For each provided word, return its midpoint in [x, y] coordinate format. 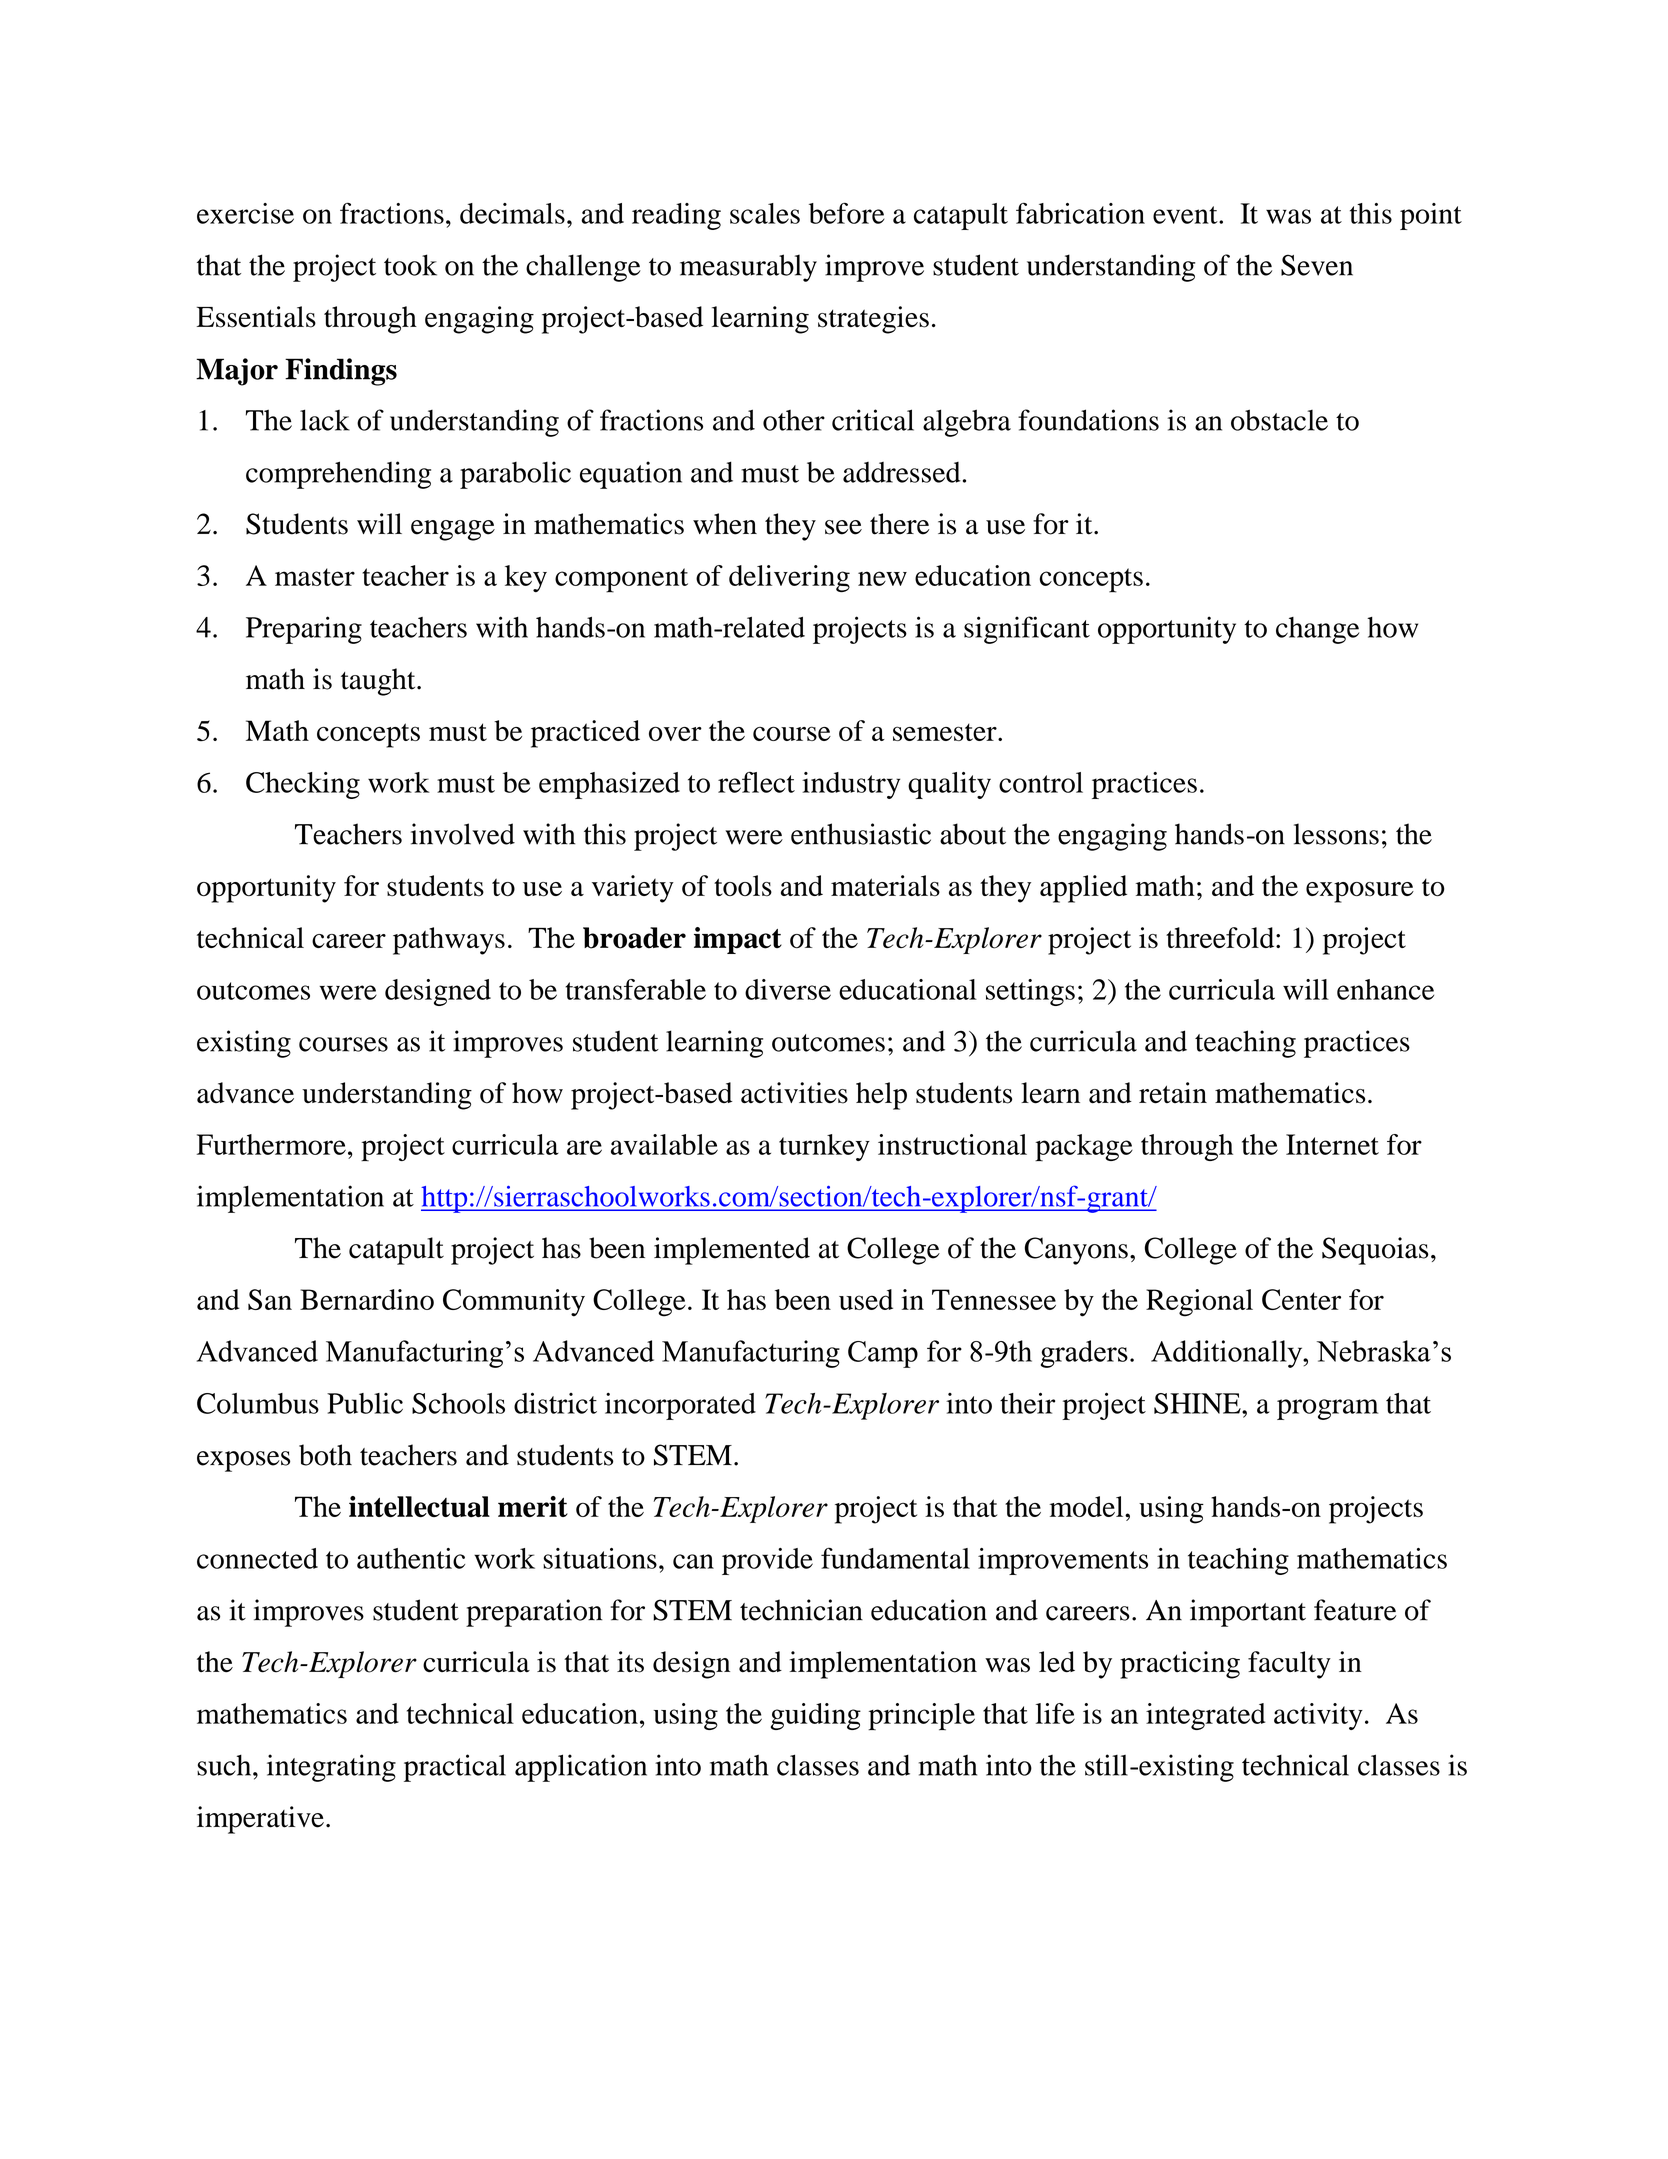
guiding [816, 1716]
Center [1301, 1299]
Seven [1317, 265]
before [847, 213]
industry [851, 785]
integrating [331, 1768]
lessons [1336, 834]
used [866, 1299]
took [410, 265]
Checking [303, 785]
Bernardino [367, 1299]
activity [1318, 1716]
